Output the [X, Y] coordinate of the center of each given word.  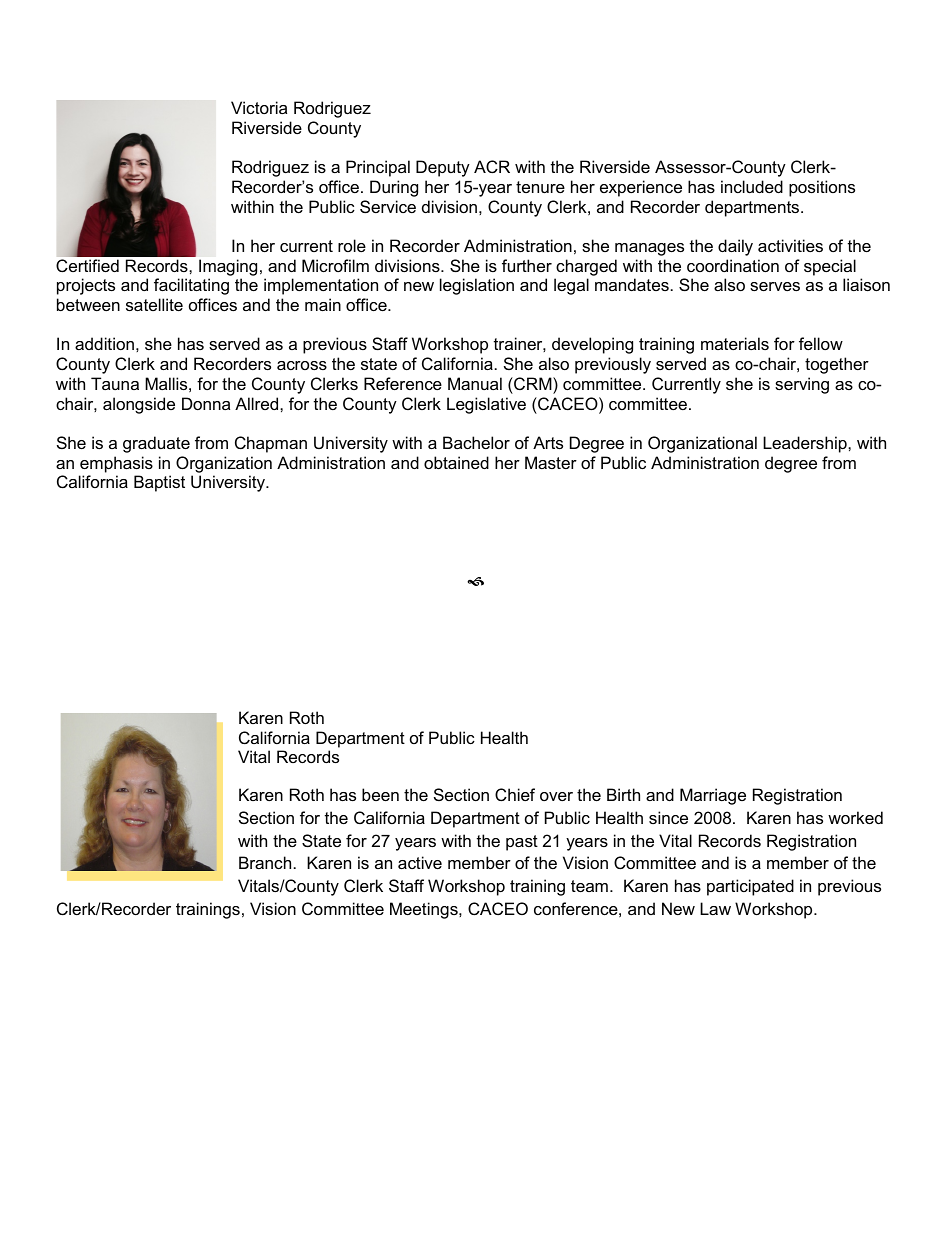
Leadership [806, 444]
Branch [265, 862]
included [752, 186]
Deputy [443, 168]
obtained [456, 462]
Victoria [259, 107]
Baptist [159, 483]
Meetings [425, 910]
